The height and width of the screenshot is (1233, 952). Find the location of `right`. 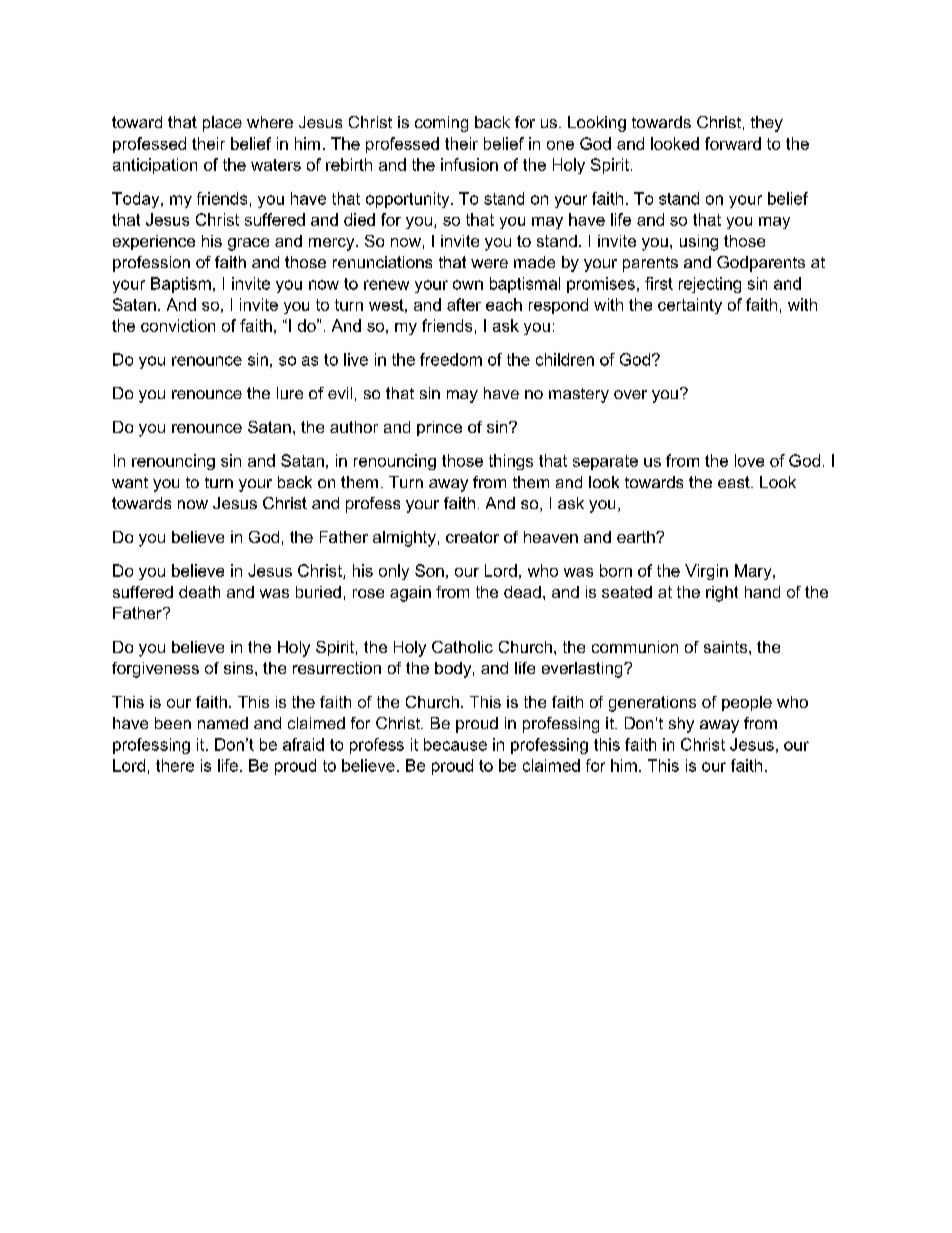

right is located at coordinates (722, 594).
